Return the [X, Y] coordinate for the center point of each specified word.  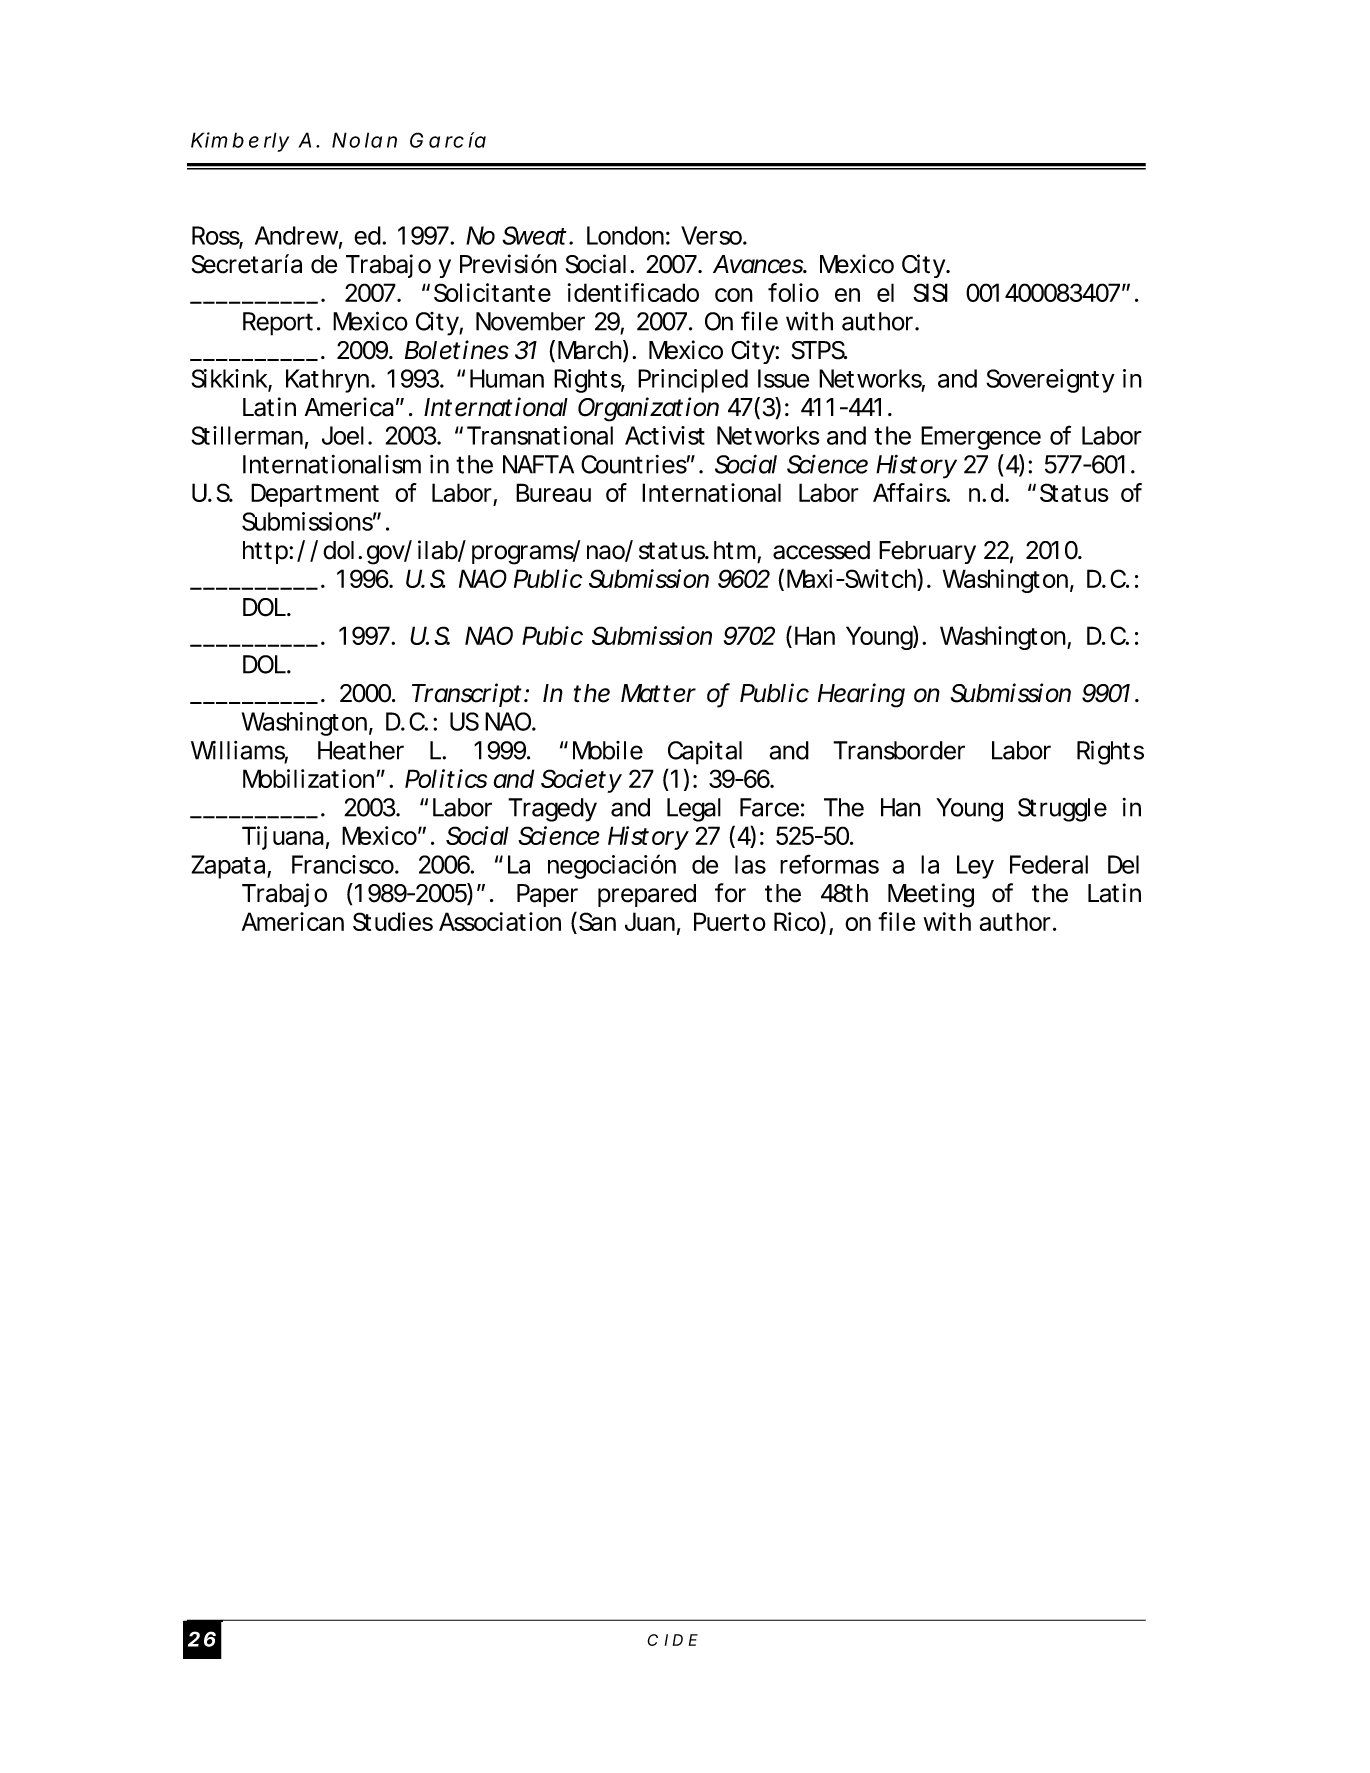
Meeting [931, 895]
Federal [1049, 864]
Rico [797, 921]
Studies [393, 921]
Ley [975, 867]
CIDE [672, 1640]
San [596, 921]
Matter [658, 693]
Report [278, 324]
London [625, 235]
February [927, 552]
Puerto [730, 921]
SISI [930, 292]
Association [500, 921]
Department [315, 495]
